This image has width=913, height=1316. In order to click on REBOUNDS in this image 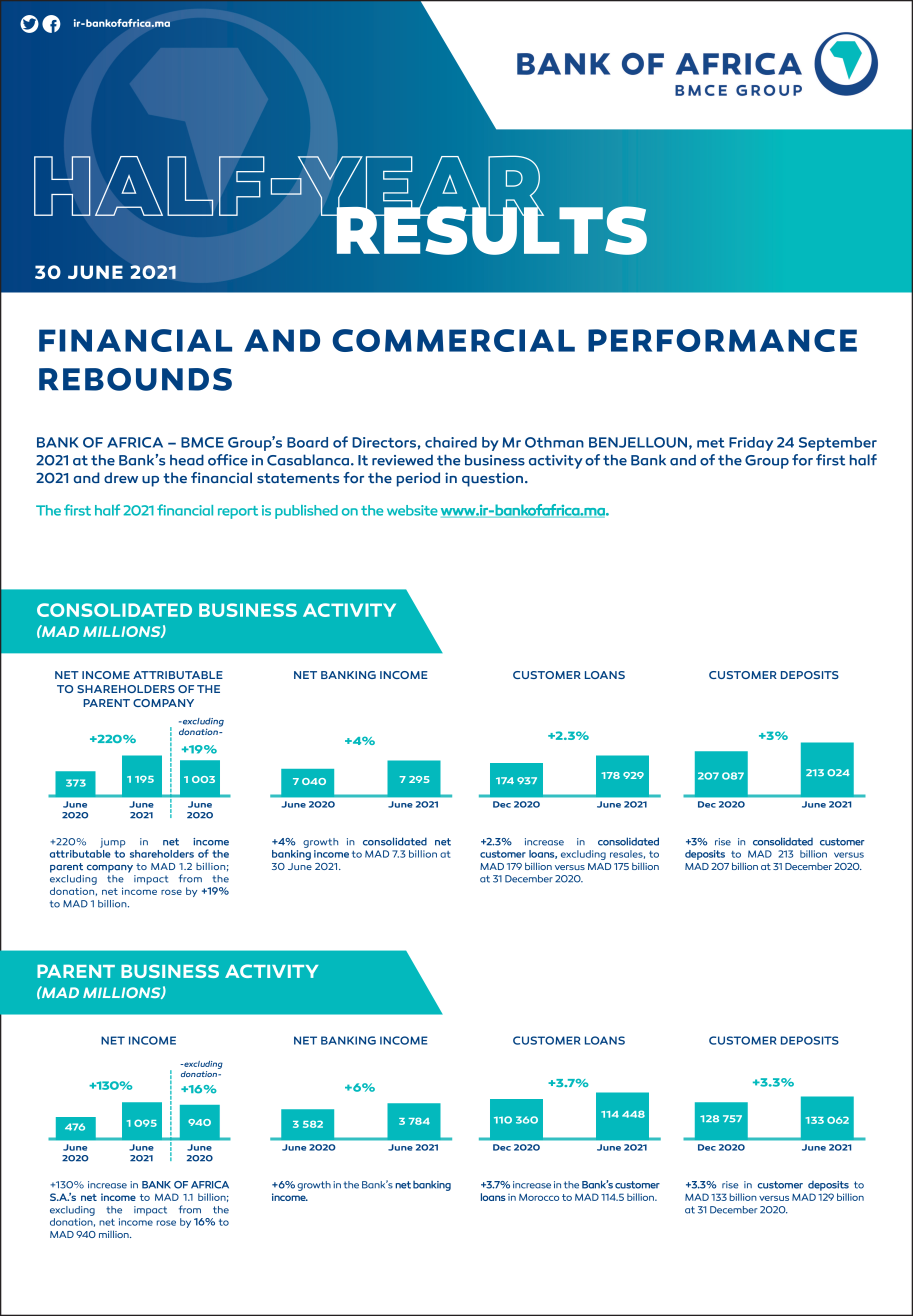, I will do `click(135, 379)`.
